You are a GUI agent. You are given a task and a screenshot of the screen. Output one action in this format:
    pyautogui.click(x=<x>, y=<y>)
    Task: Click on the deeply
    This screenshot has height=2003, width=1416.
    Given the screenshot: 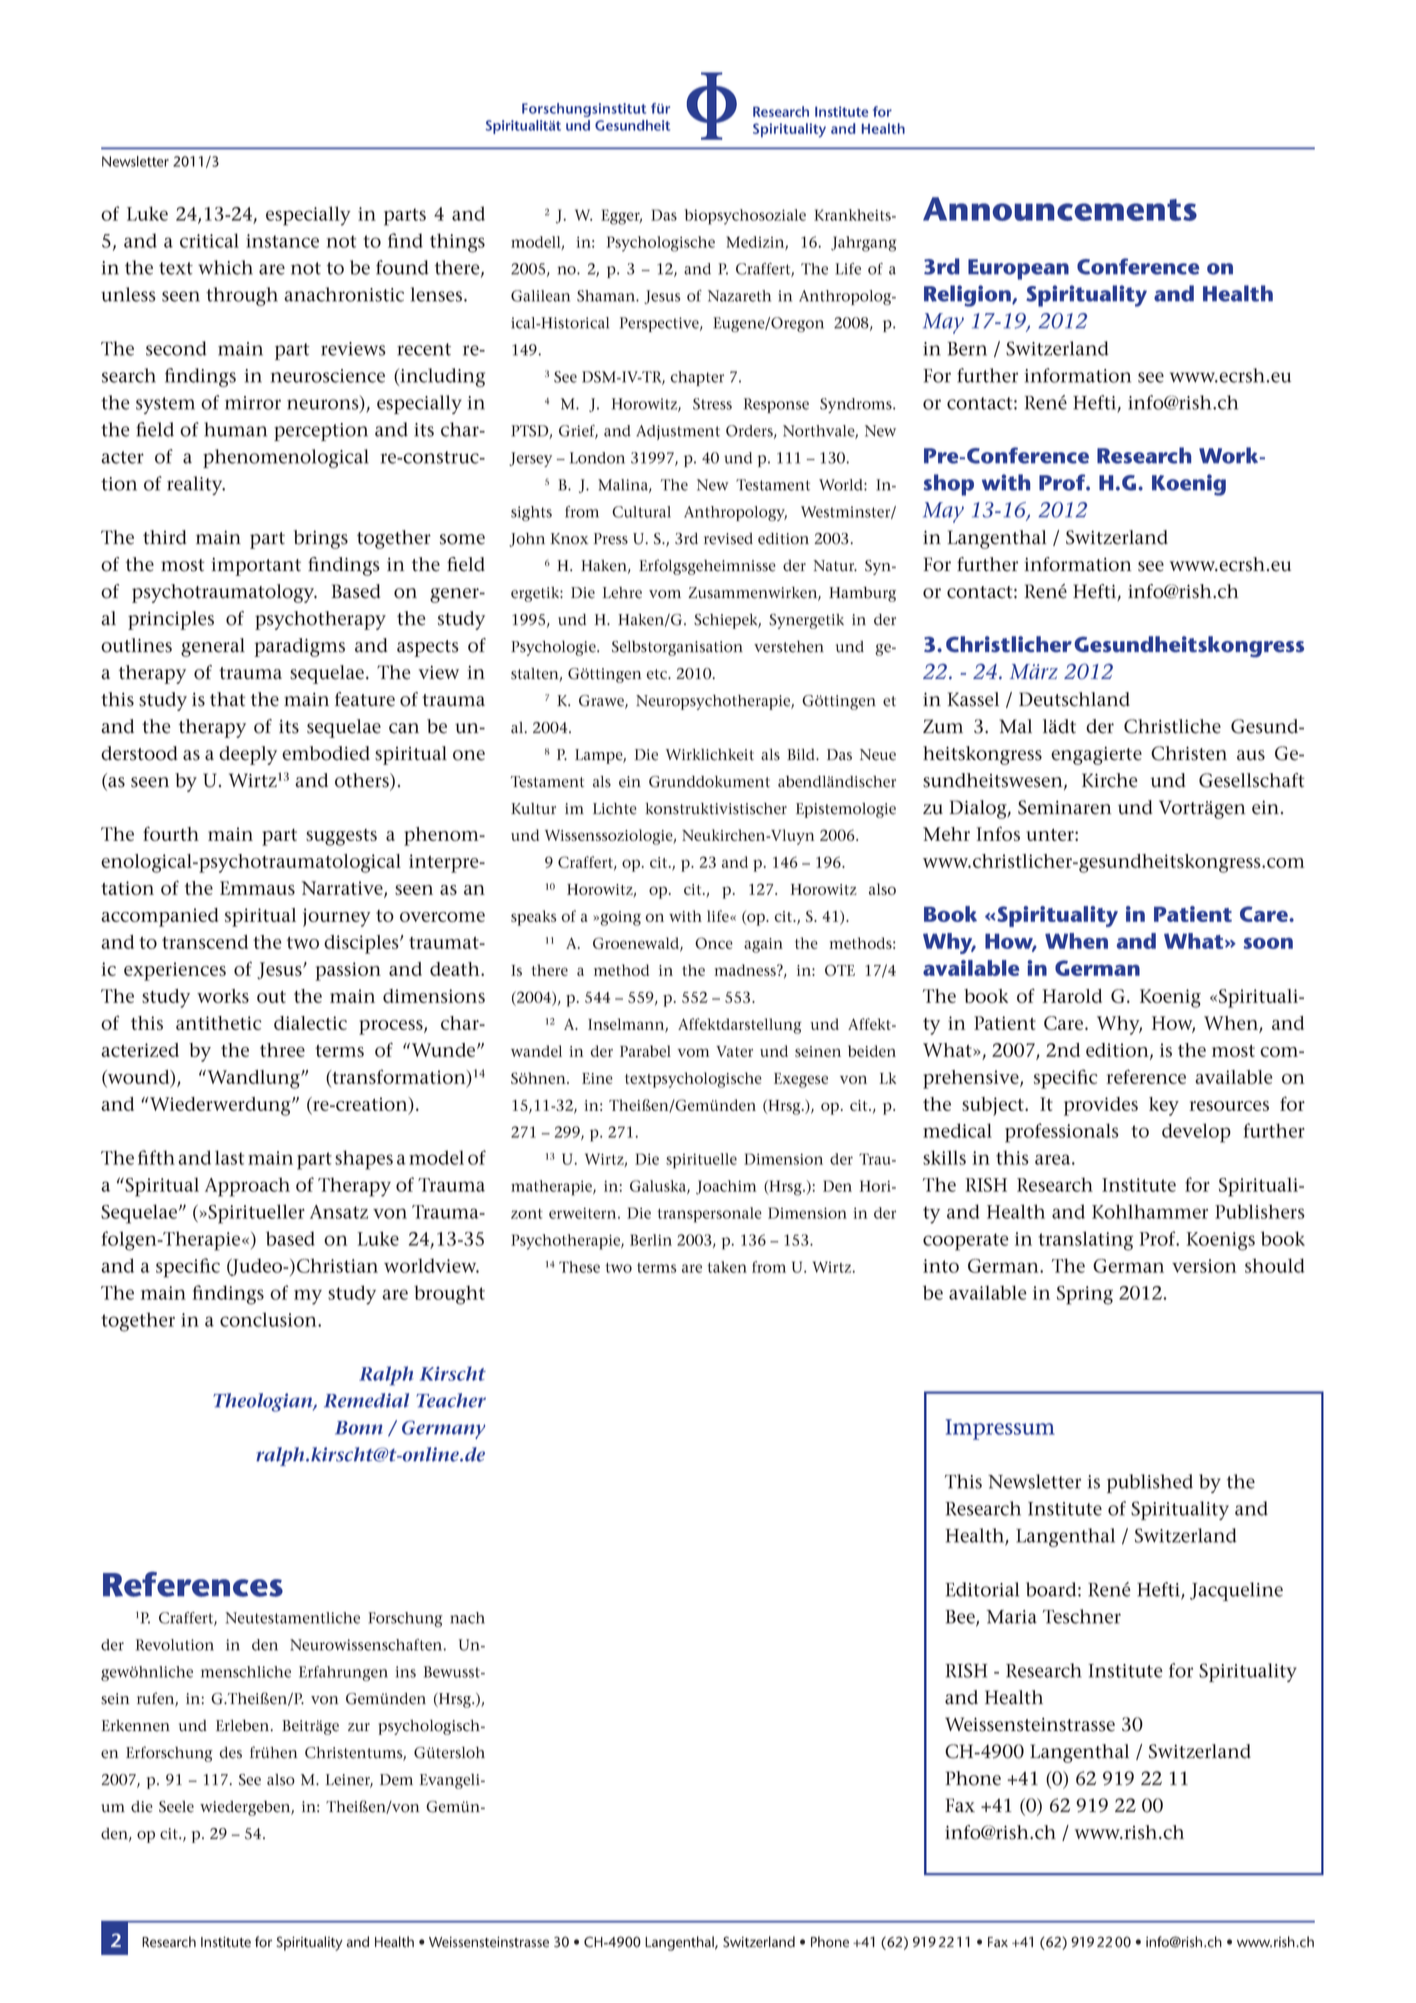 What is the action you would take?
    pyautogui.click(x=248, y=755)
